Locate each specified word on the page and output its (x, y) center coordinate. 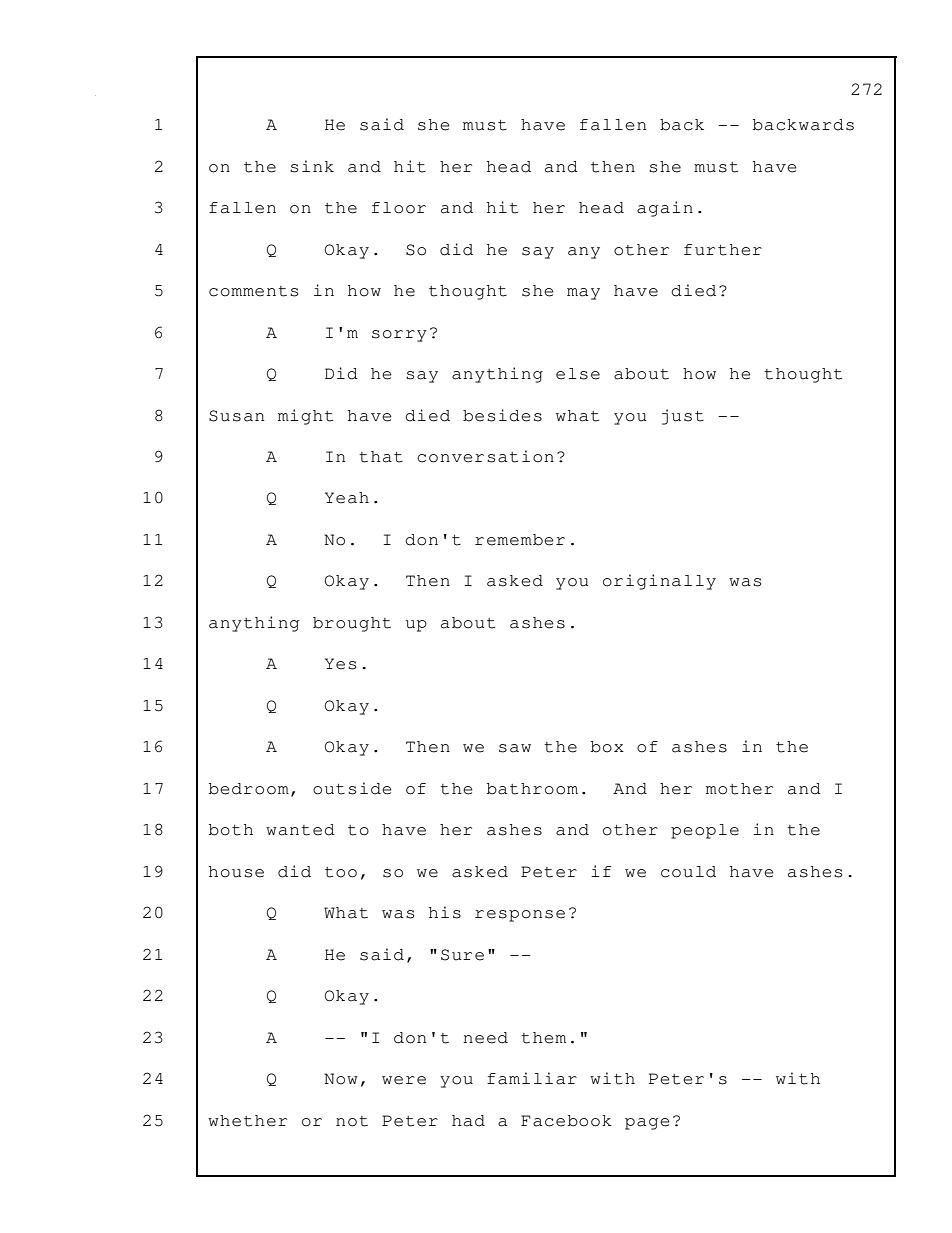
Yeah (347, 498)
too (341, 872)
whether (247, 1121)
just (683, 417)
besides (502, 415)
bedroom (249, 789)
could (688, 872)
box (607, 747)
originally (659, 582)
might (305, 417)
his (445, 912)
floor (399, 208)
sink (312, 166)
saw (515, 748)
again (665, 209)
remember (520, 540)
